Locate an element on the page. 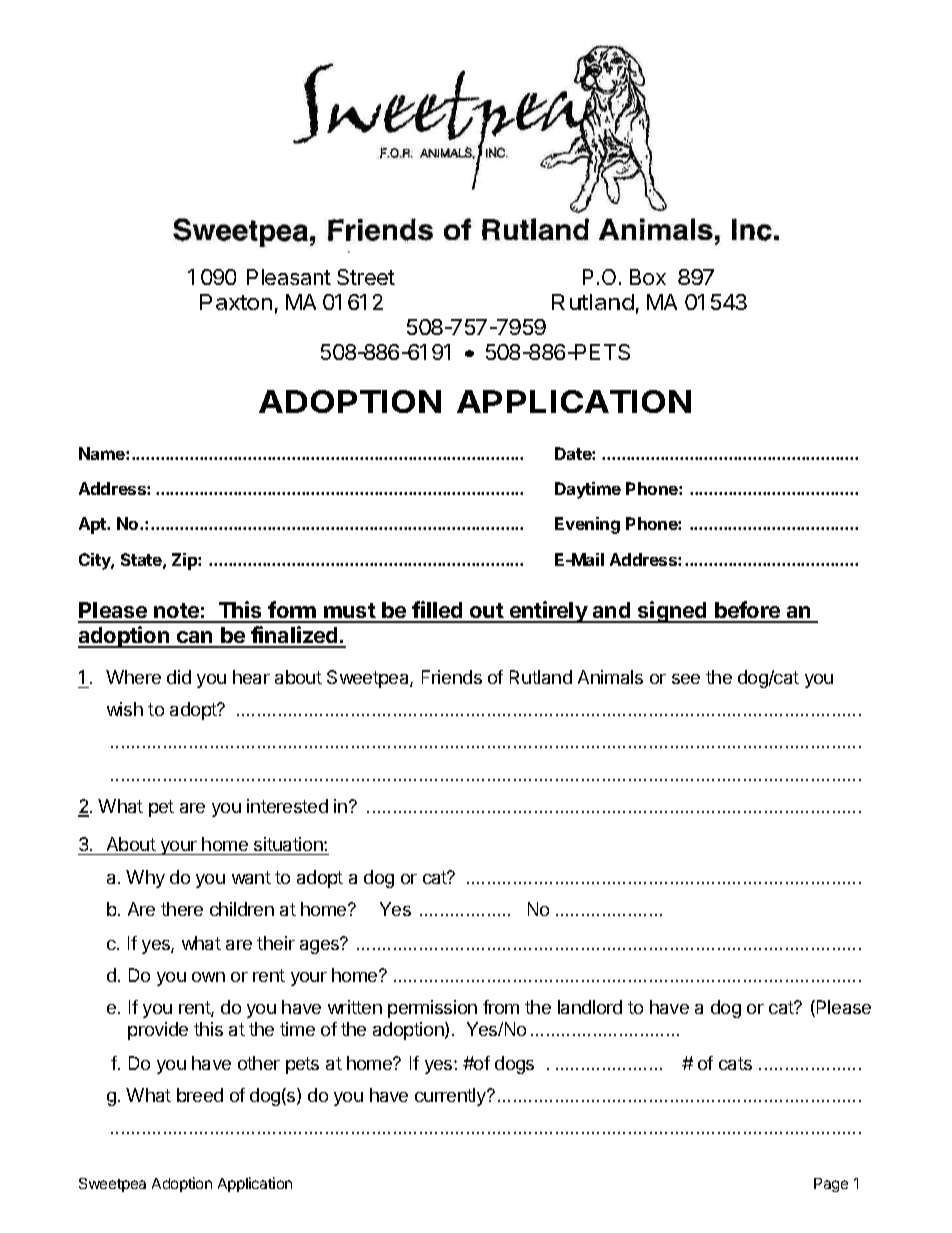  Paxton is located at coordinates (236, 302).
